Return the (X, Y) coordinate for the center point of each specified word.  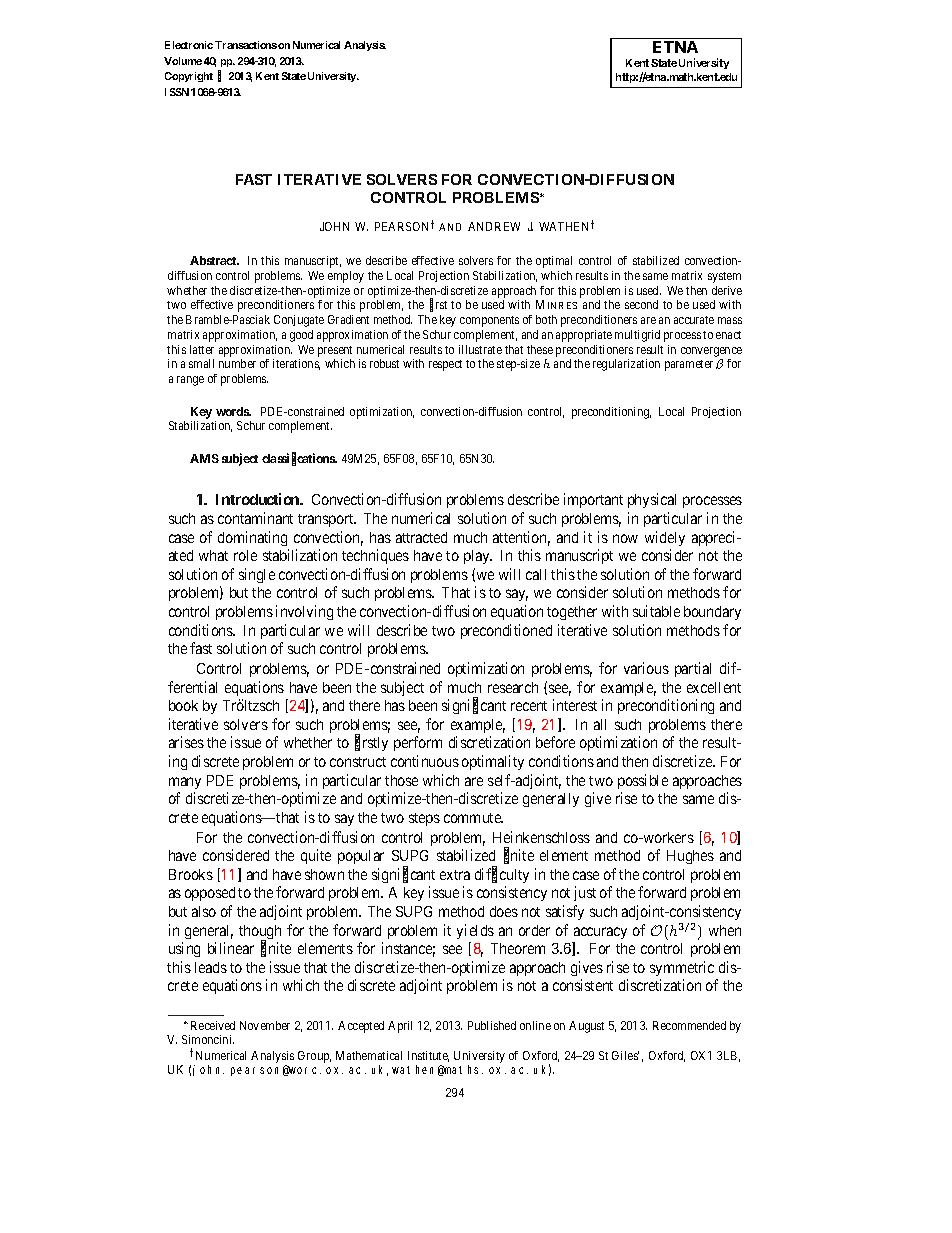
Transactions (246, 45)
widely (665, 538)
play (478, 557)
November (265, 1025)
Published (492, 1025)
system (724, 277)
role (245, 555)
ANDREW (494, 226)
